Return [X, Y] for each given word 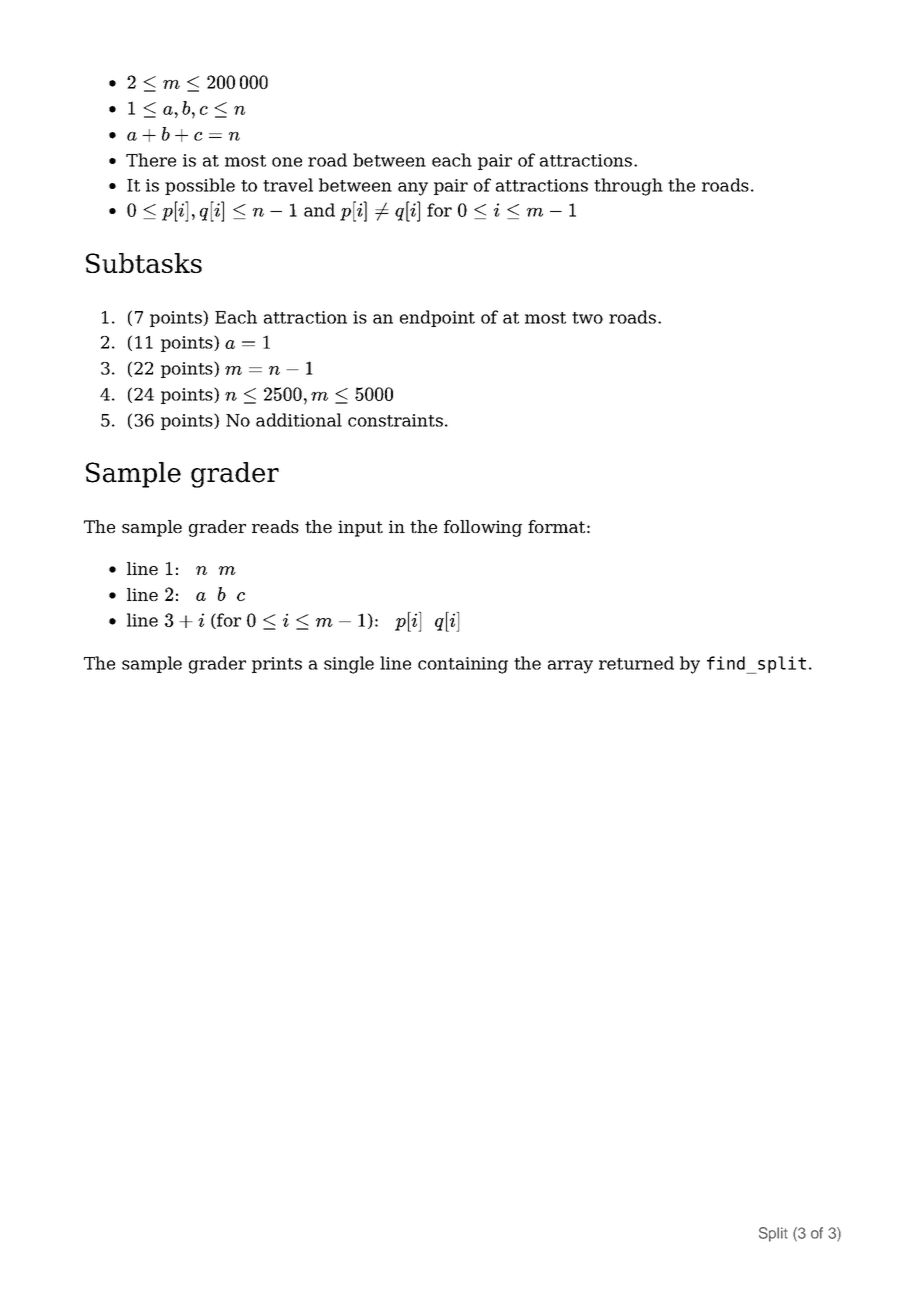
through [628, 187]
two [587, 318]
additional [299, 420]
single [349, 665]
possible [200, 186]
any [413, 189]
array [570, 667]
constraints [395, 420]
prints [277, 665]
